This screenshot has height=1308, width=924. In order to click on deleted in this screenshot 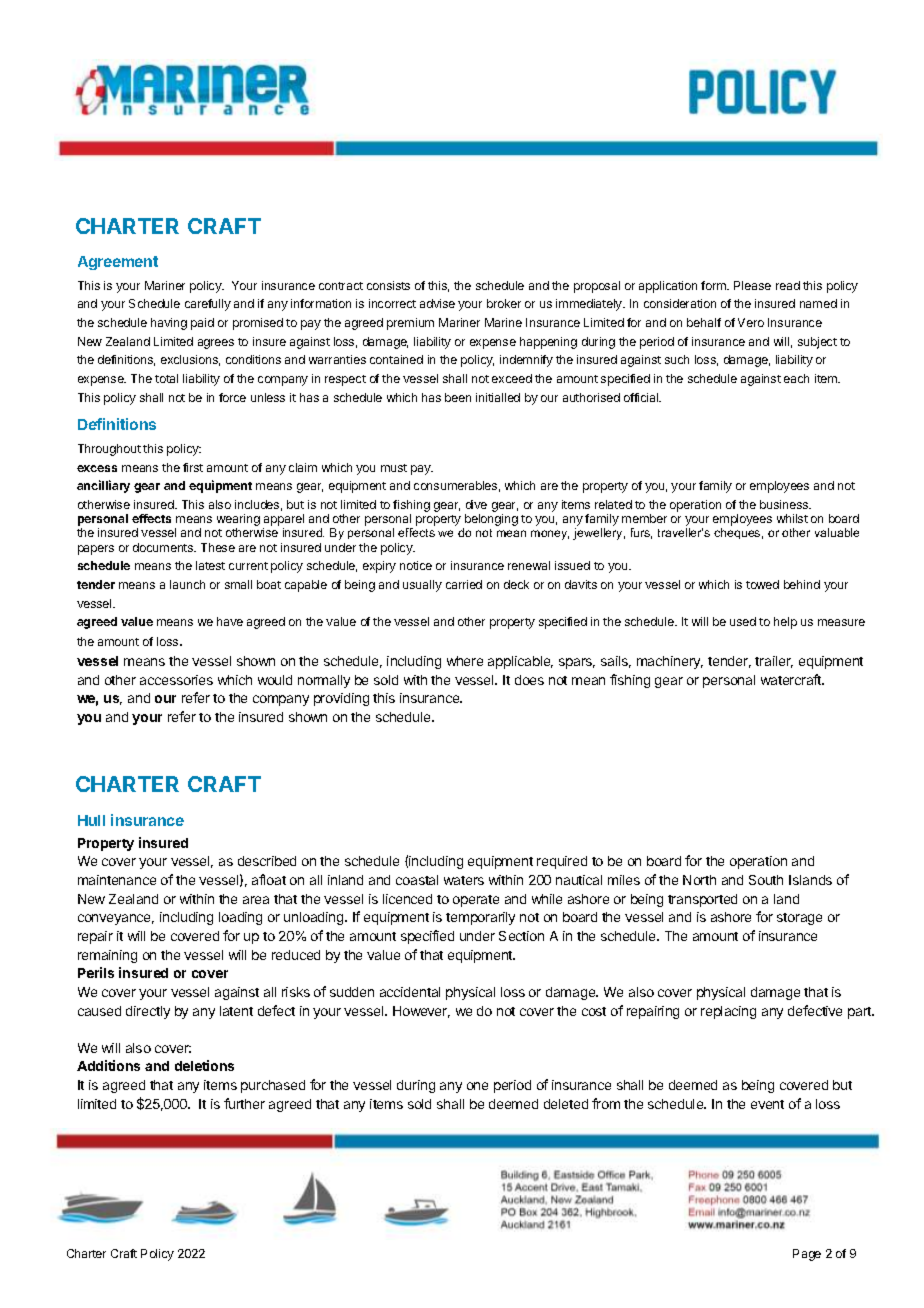, I will do `click(566, 1104)`.
